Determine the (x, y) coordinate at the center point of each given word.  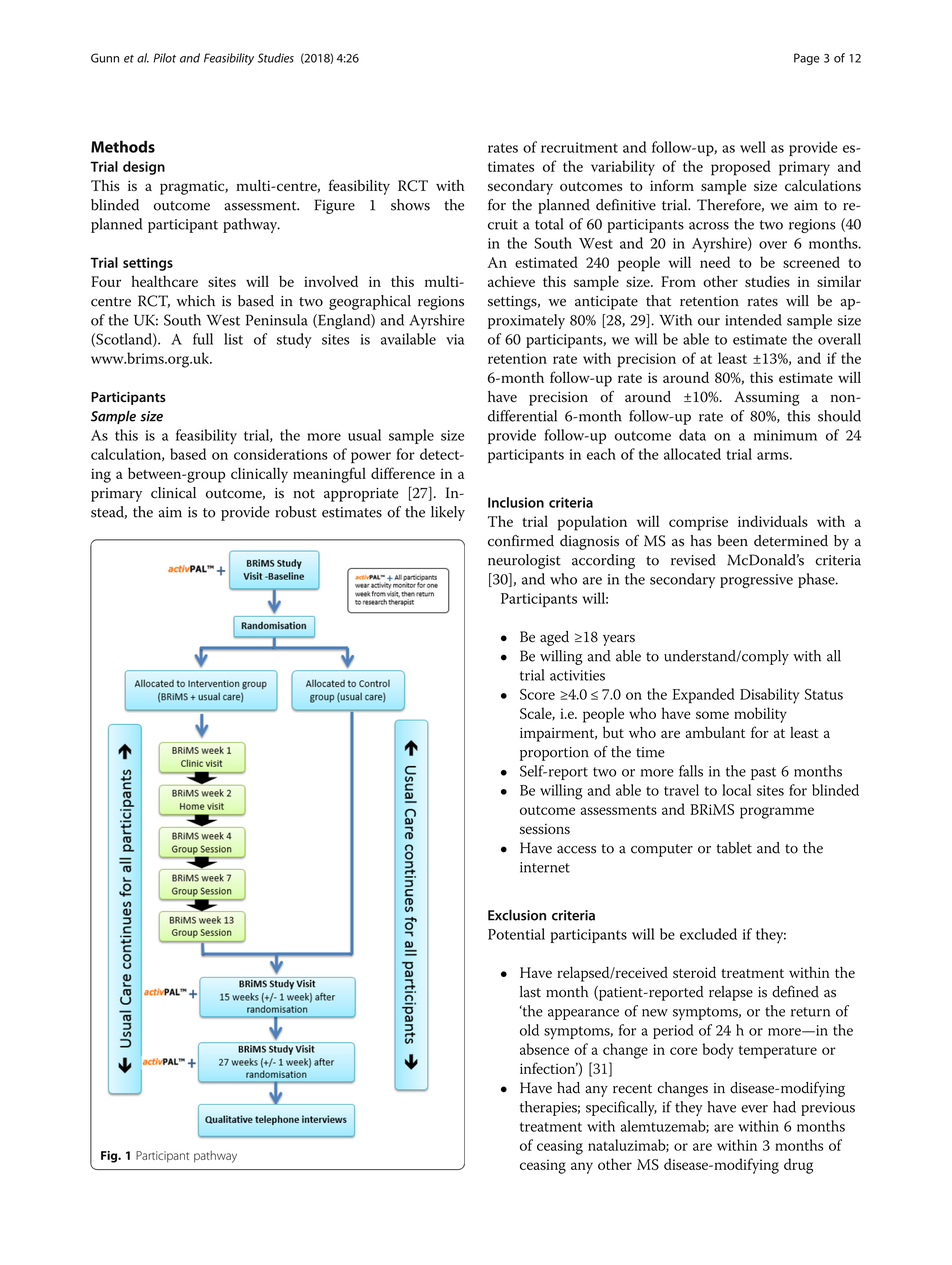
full (203, 339)
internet (545, 867)
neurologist (524, 561)
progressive (756, 581)
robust (296, 512)
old (529, 1030)
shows (410, 205)
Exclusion (517, 915)
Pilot (164, 58)
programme (777, 813)
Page (807, 59)
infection (549, 1068)
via (455, 339)
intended (753, 320)
